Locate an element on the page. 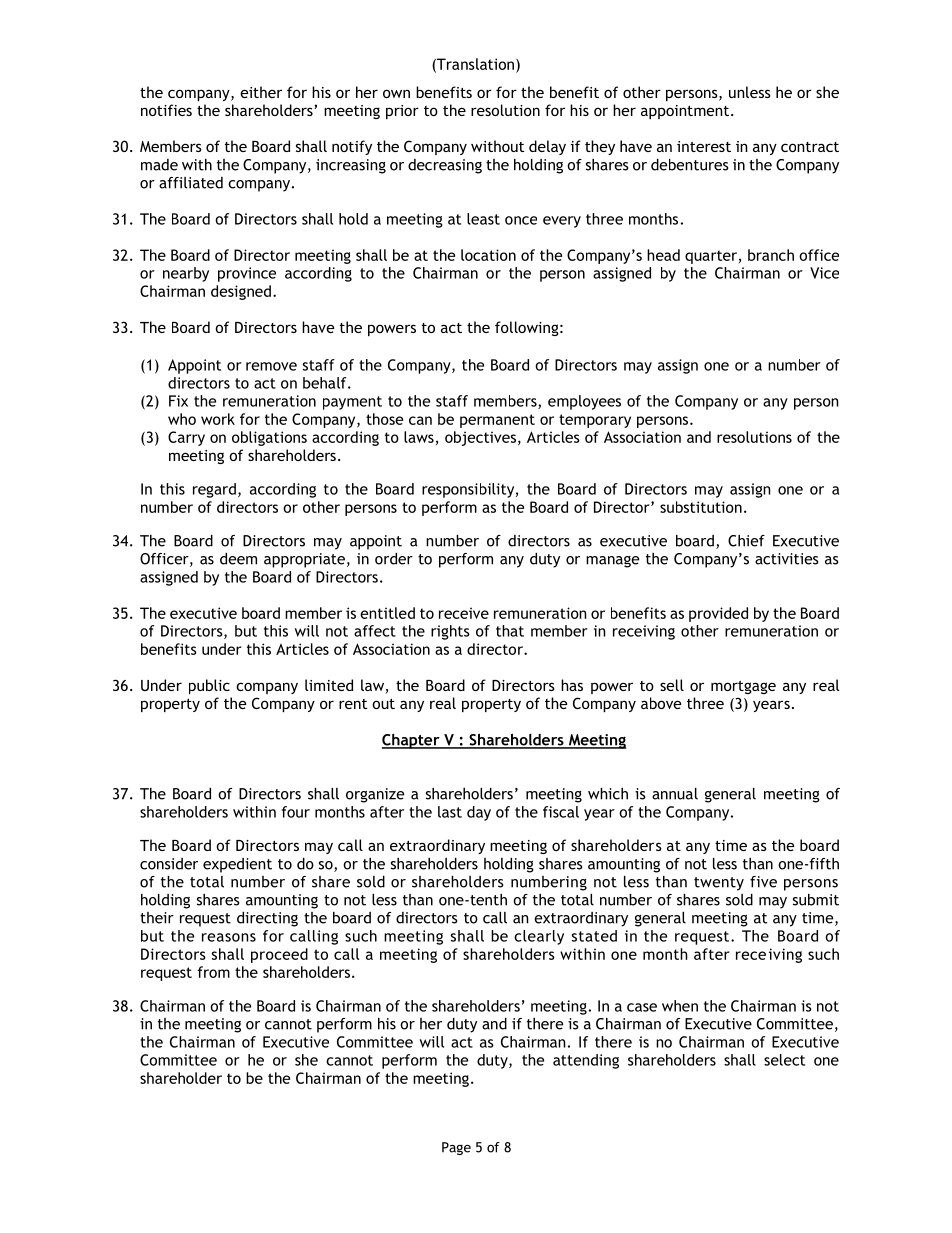  objectives is located at coordinates (480, 438).
